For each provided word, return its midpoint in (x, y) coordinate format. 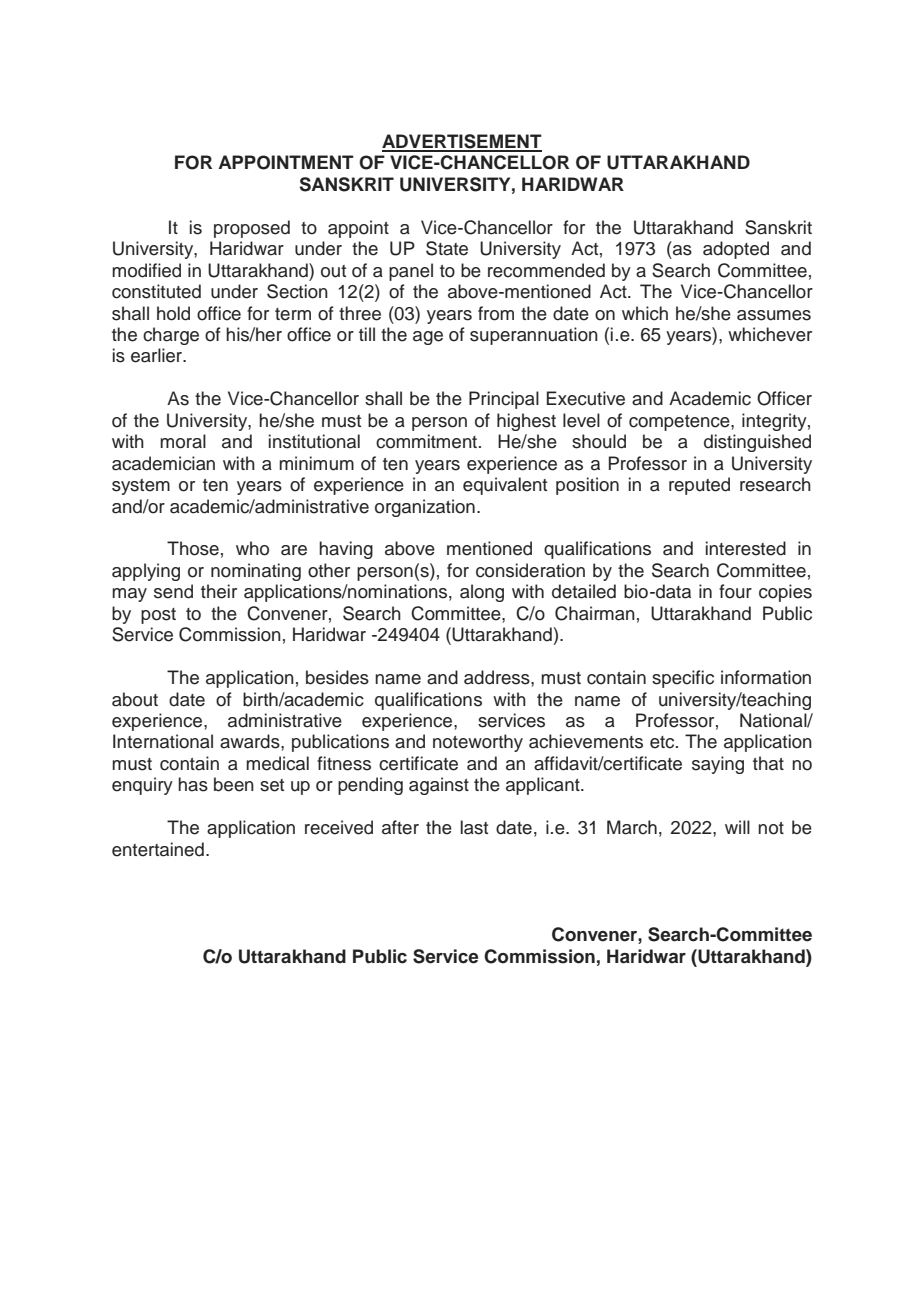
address (498, 677)
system (141, 487)
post (158, 616)
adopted (736, 250)
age (428, 338)
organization (425, 508)
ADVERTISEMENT (462, 142)
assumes (774, 315)
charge (171, 336)
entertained (158, 849)
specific (683, 679)
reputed (699, 486)
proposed (252, 229)
